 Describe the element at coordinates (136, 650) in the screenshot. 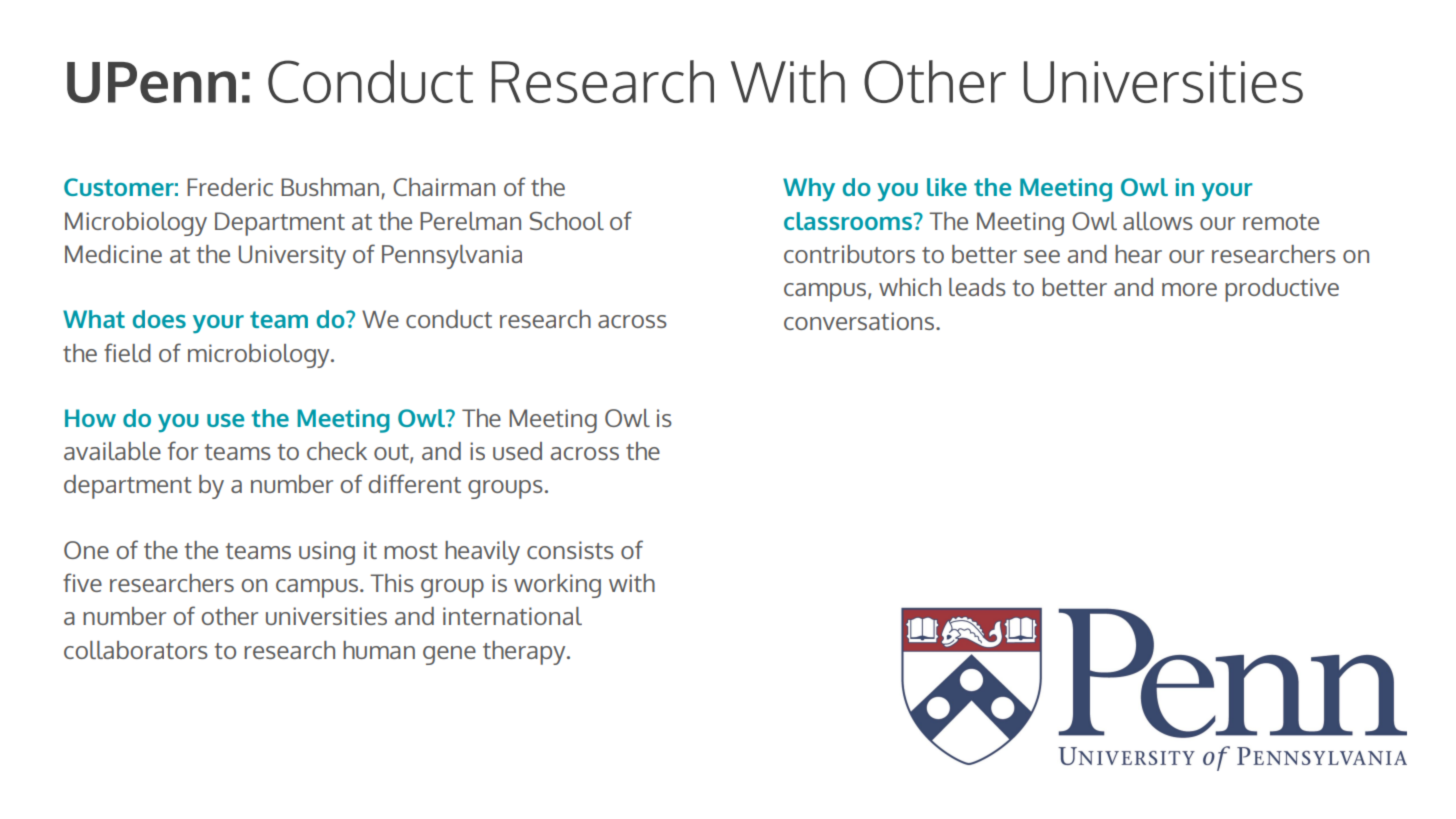

I see `collaborators` at that location.
